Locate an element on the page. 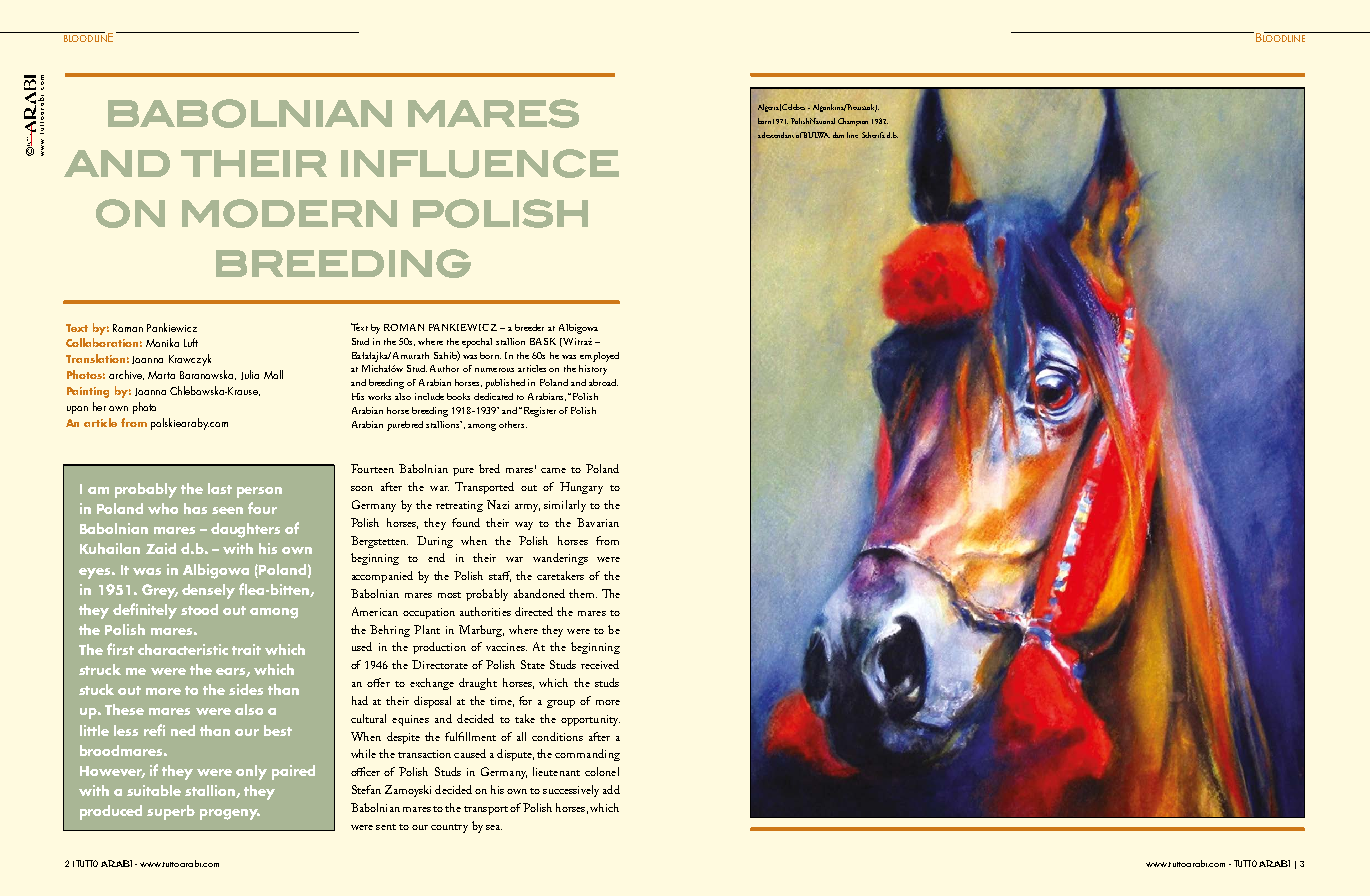  add is located at coordinates (611, 789).
